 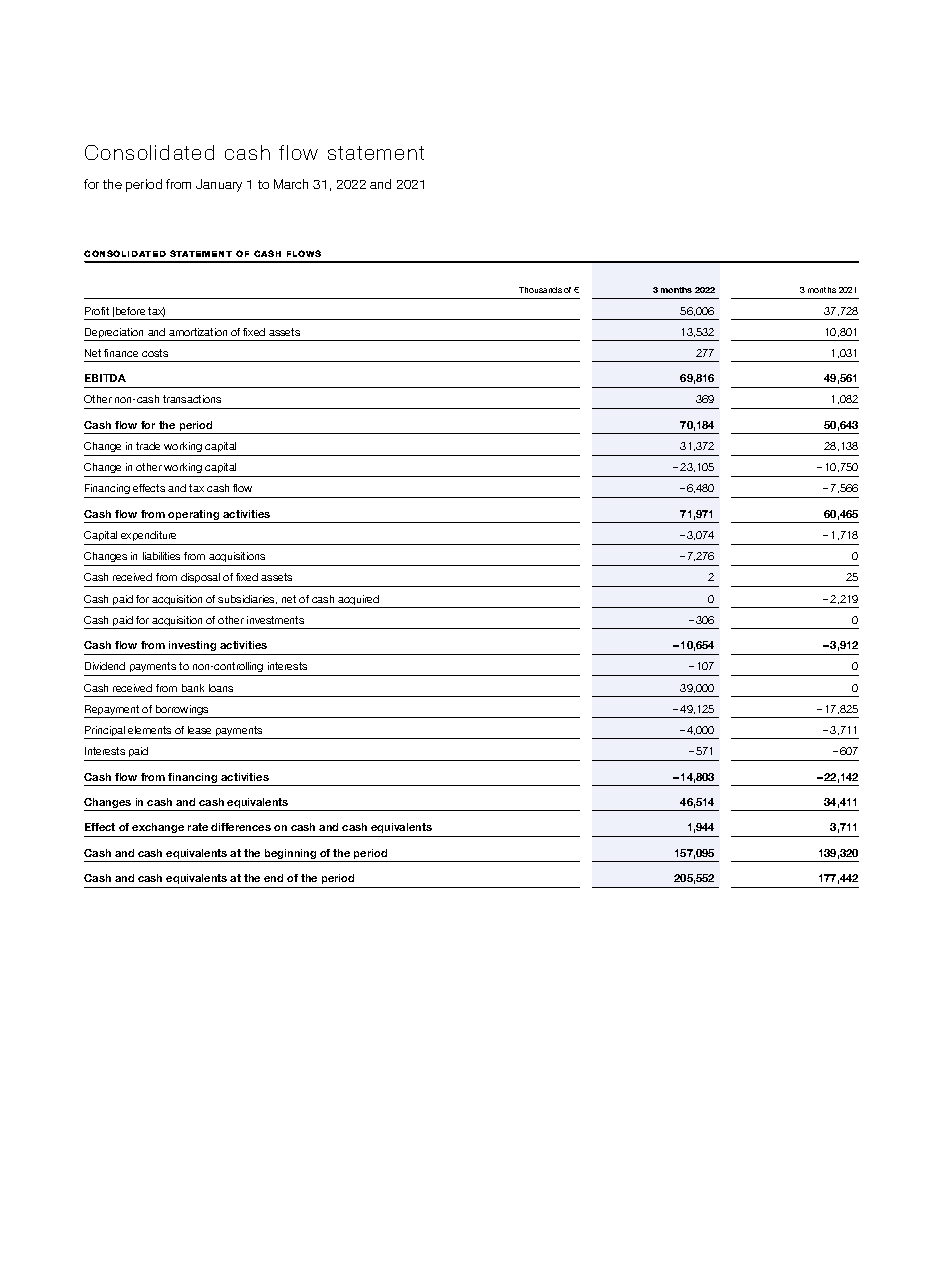 What do you see at coordinates (198, 827) in the page?
I see `rate` at bounding box center [198, 827].
